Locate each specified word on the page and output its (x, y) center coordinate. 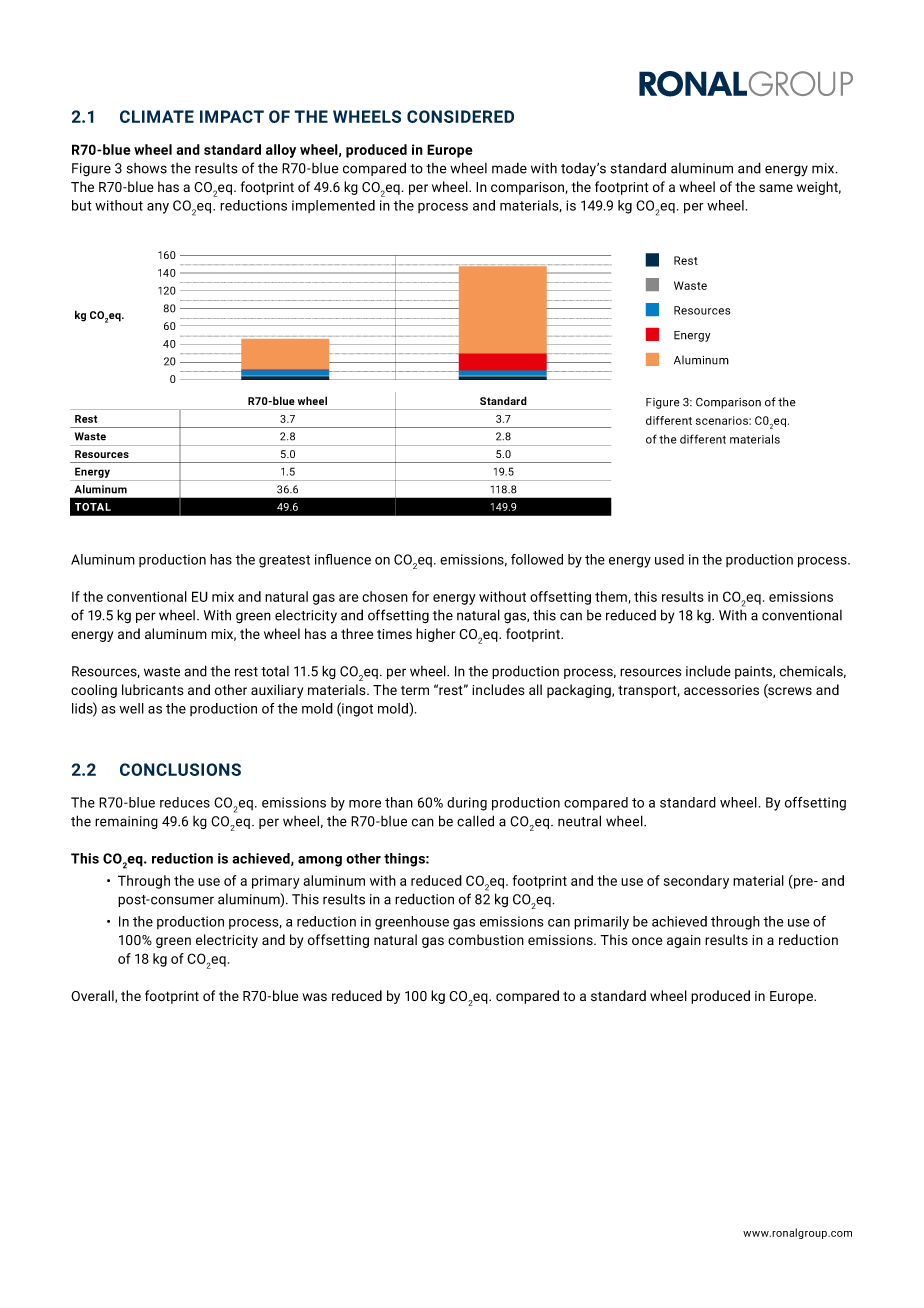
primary (276, 882)
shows (146, 168)
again (684, 941)
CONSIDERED (460, 116)
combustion (486, 939)
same (776, 188)
